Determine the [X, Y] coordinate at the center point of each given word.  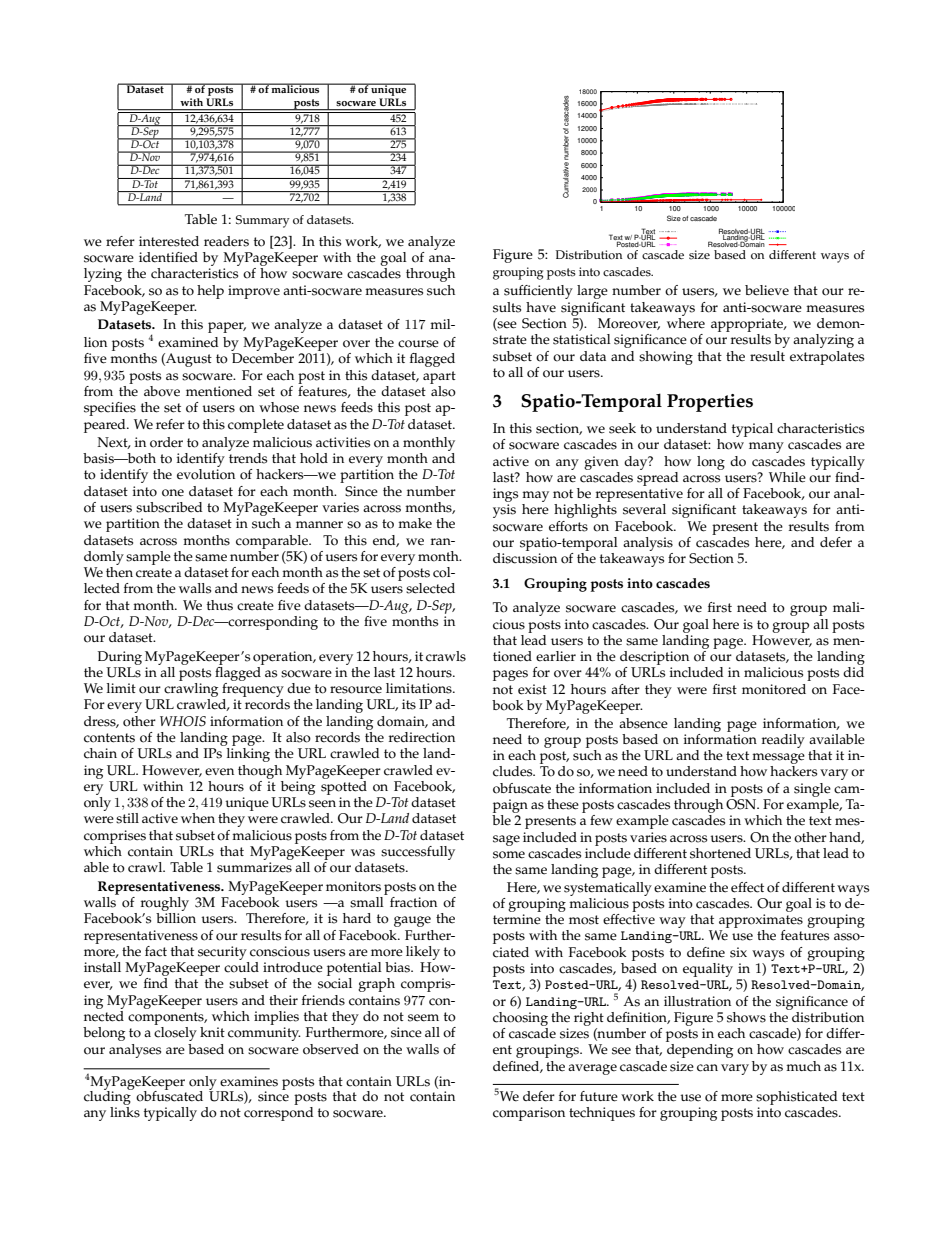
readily [783, 741]
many [766, 447]
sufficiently [538, 292]
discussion [525, 558]
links [125, 1111]
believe [767, 290]
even [219, 772]
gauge [412, 921]
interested [169, 241]
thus [220, 605]
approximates [761, 922]
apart [439, 377]
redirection [422, 737]
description [655, 659]
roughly [165, 904]
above [162, 391]
